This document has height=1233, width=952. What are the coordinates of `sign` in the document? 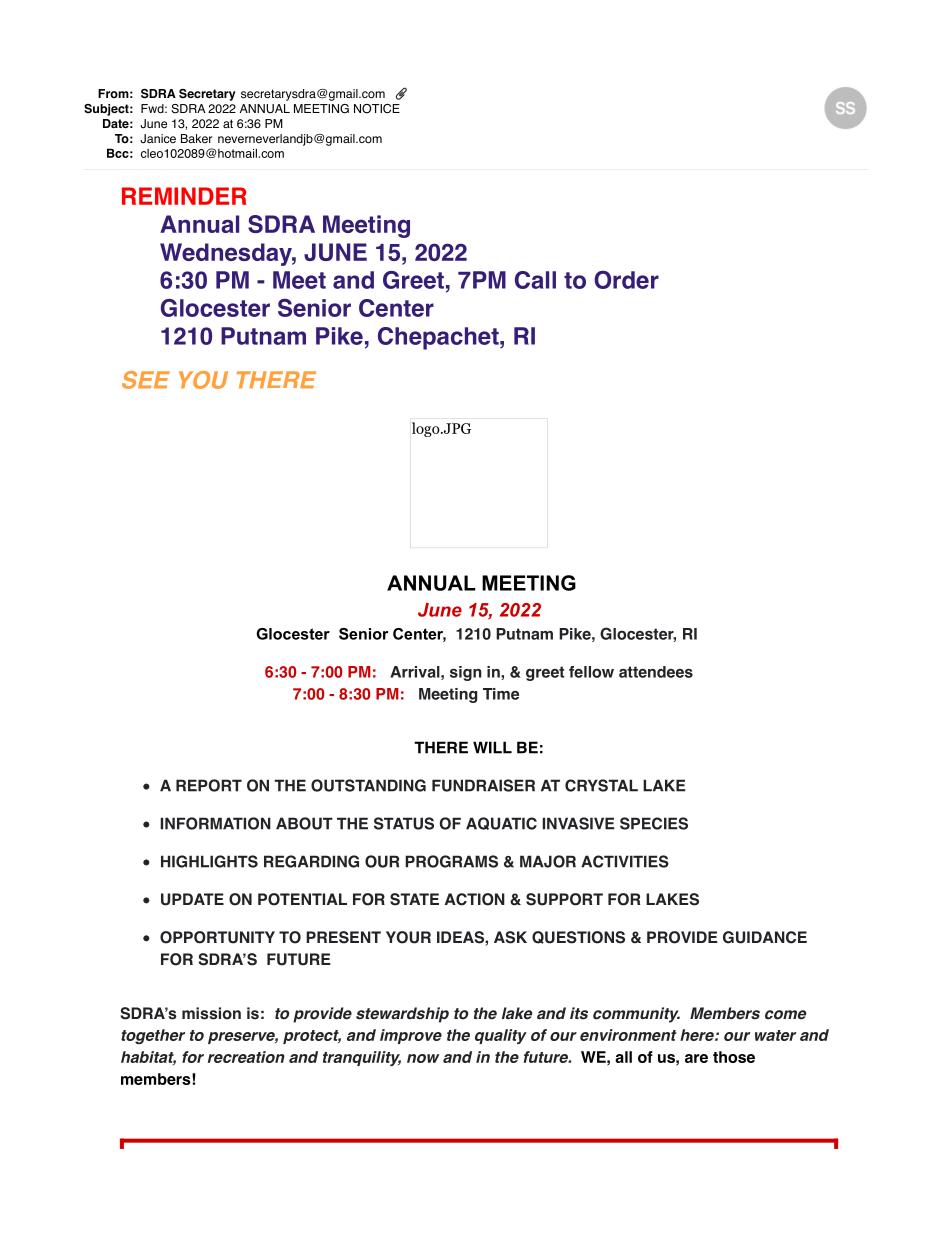 It's located at (466, 673).
